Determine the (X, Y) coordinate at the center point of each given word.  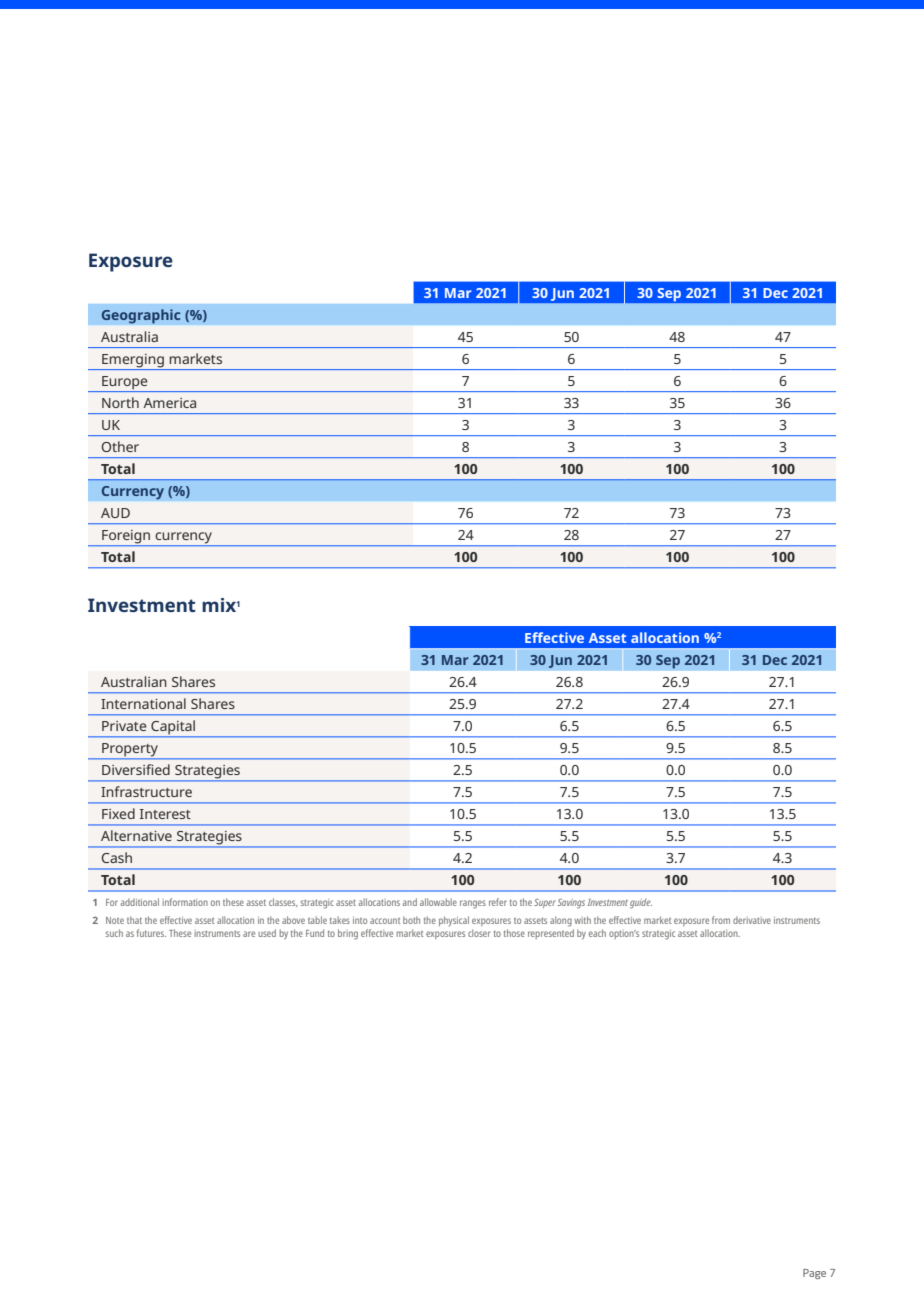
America (169, 403)
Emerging (133, 362)
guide (641, 904)
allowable (438, 902)
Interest (165, 814)
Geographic (141, 316)
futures (151, 933)
